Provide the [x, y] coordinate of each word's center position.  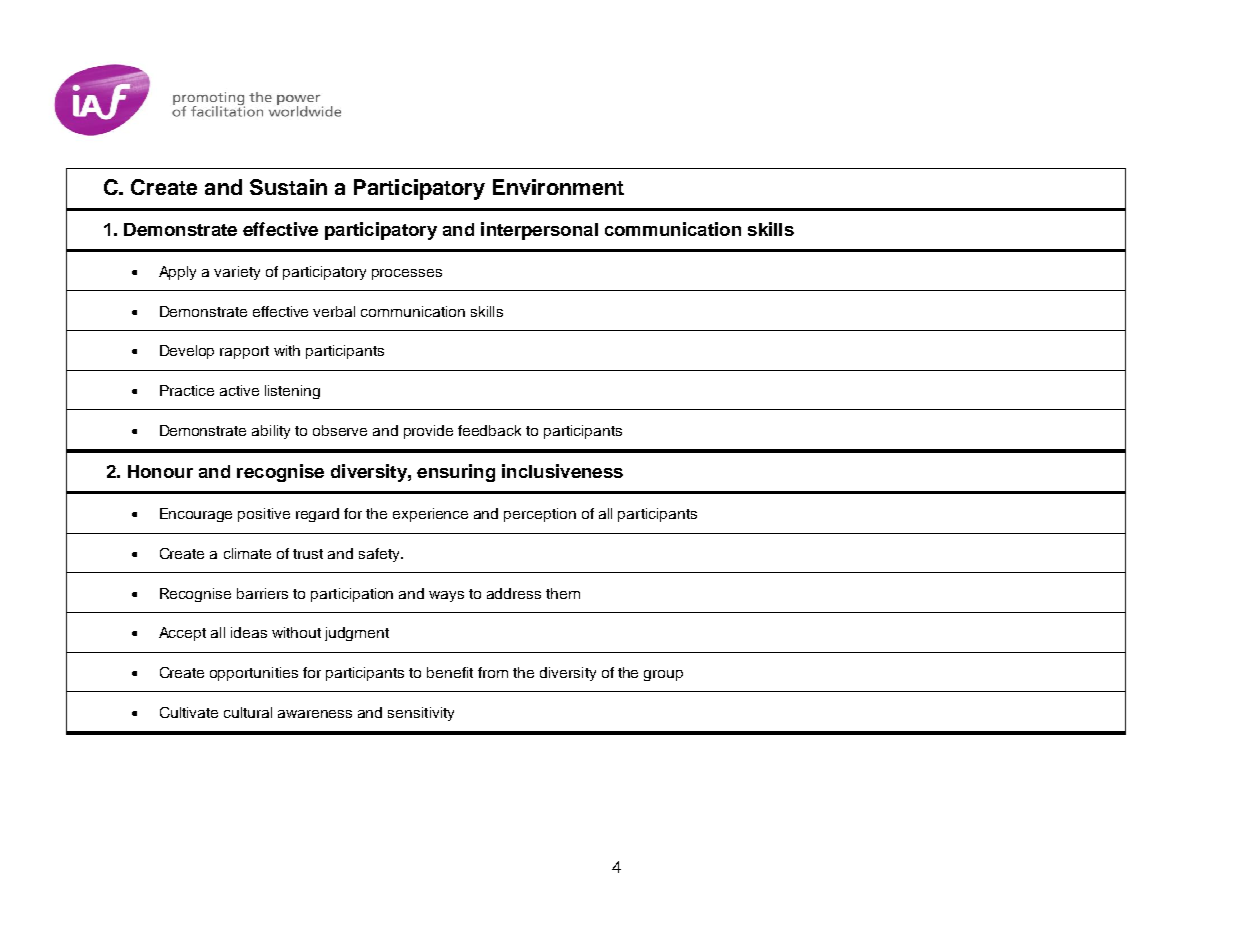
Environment [558, 187]
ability [271, 432]
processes [407, 274]
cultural [248, 712]
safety [381, 555]
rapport [244, 352]
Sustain [288, 187]
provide [428, 432]
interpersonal [539, 231]
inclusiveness [562, 471]
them [563, 593]
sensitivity [421, 714]
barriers [262, 593]
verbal [334, 311]
